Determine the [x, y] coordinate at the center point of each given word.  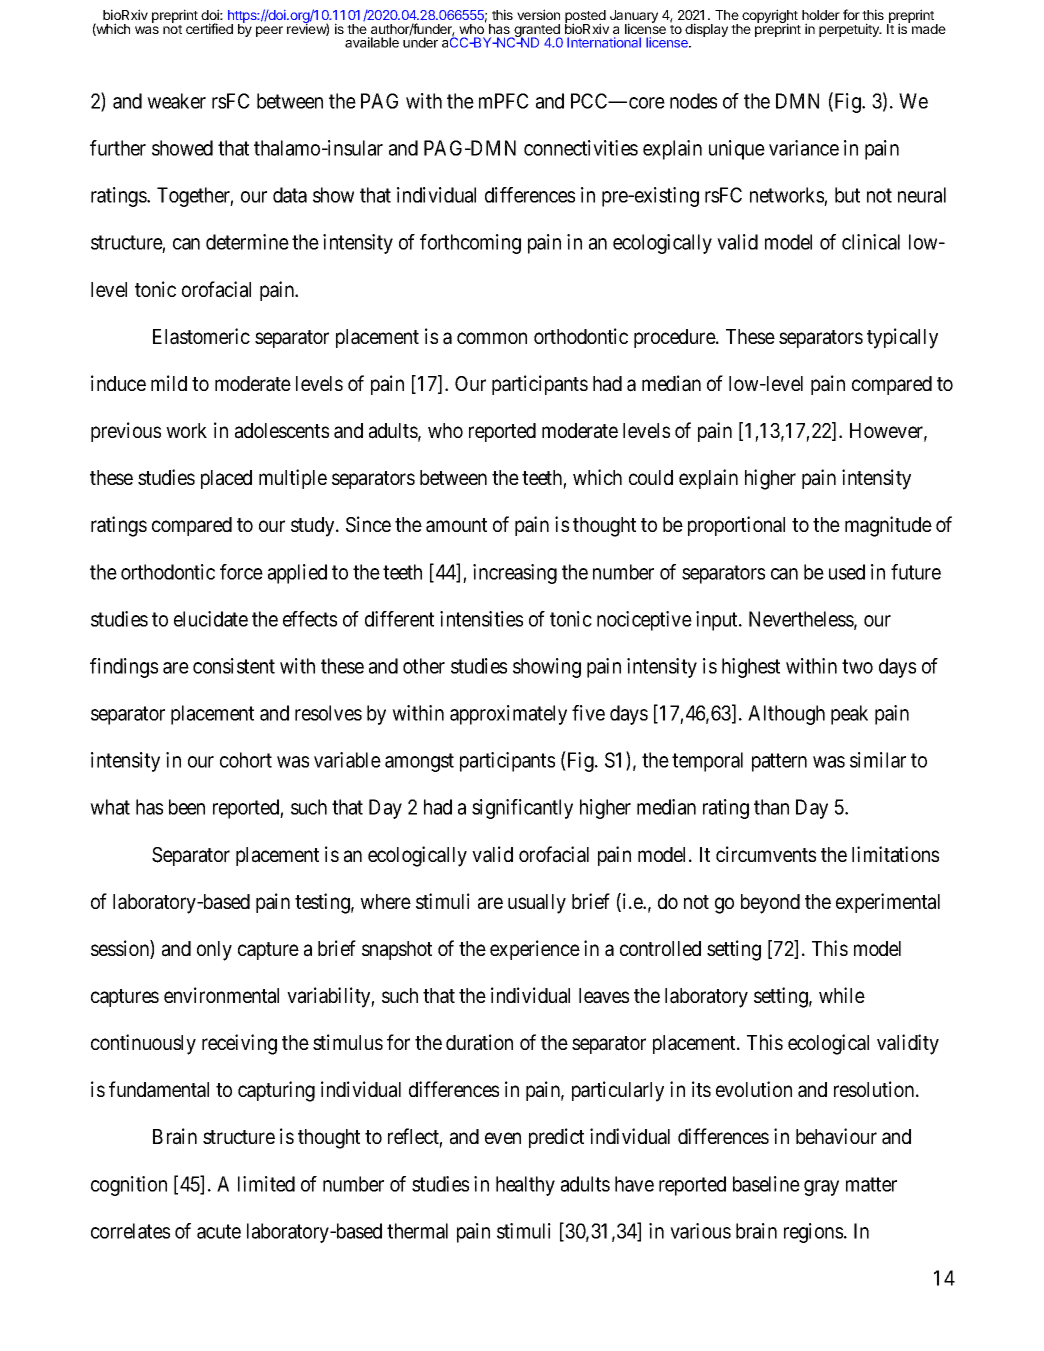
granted [537, 32]
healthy [525, 1186]
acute [219, 1231]
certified [209, 28]
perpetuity [850, 30]
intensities [481, 619]
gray [821, 1188]
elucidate [211, 619]
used [847, 572]
